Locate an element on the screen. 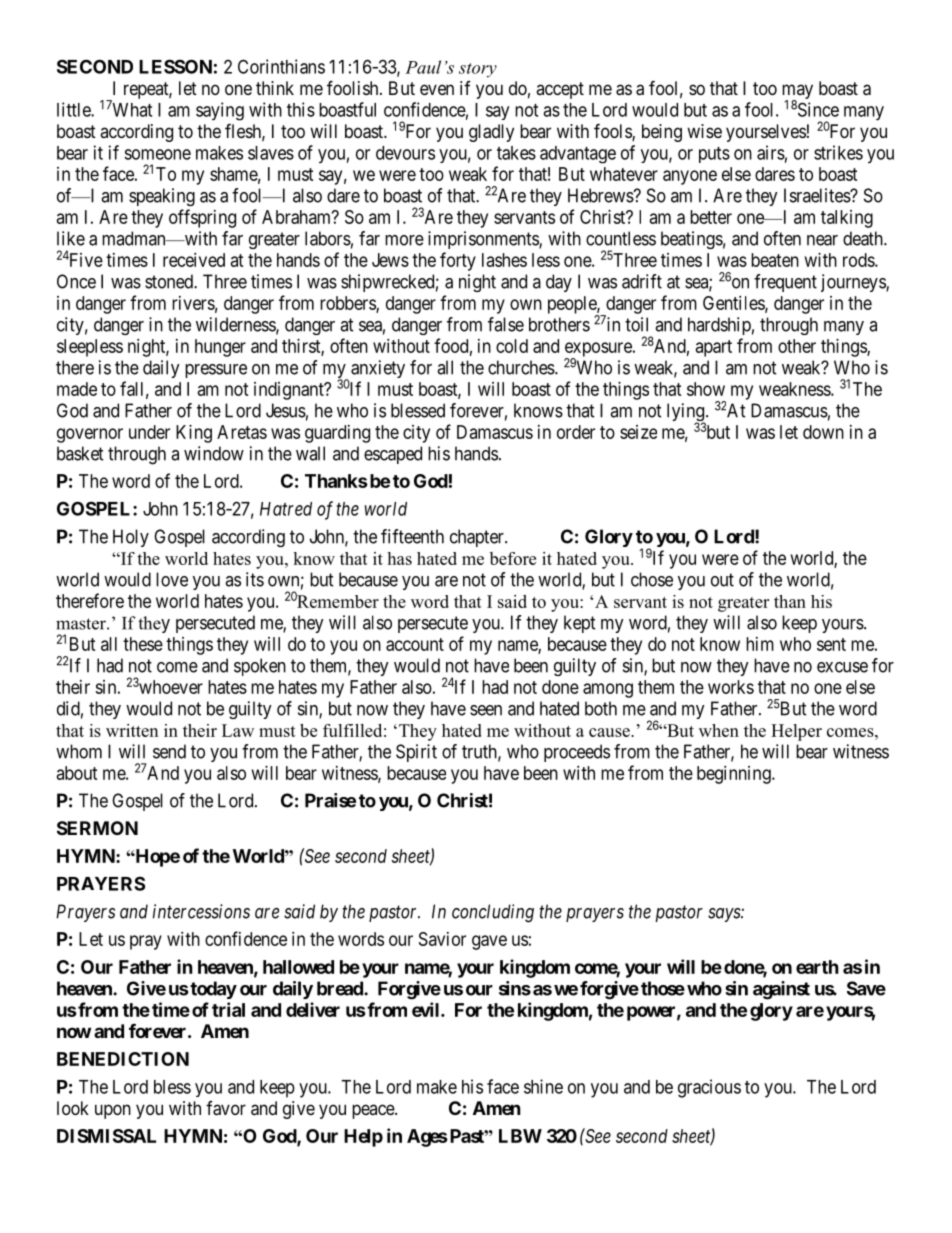 This screenshot has width=952, height=1233. before is located at coordinates (513, 558).
